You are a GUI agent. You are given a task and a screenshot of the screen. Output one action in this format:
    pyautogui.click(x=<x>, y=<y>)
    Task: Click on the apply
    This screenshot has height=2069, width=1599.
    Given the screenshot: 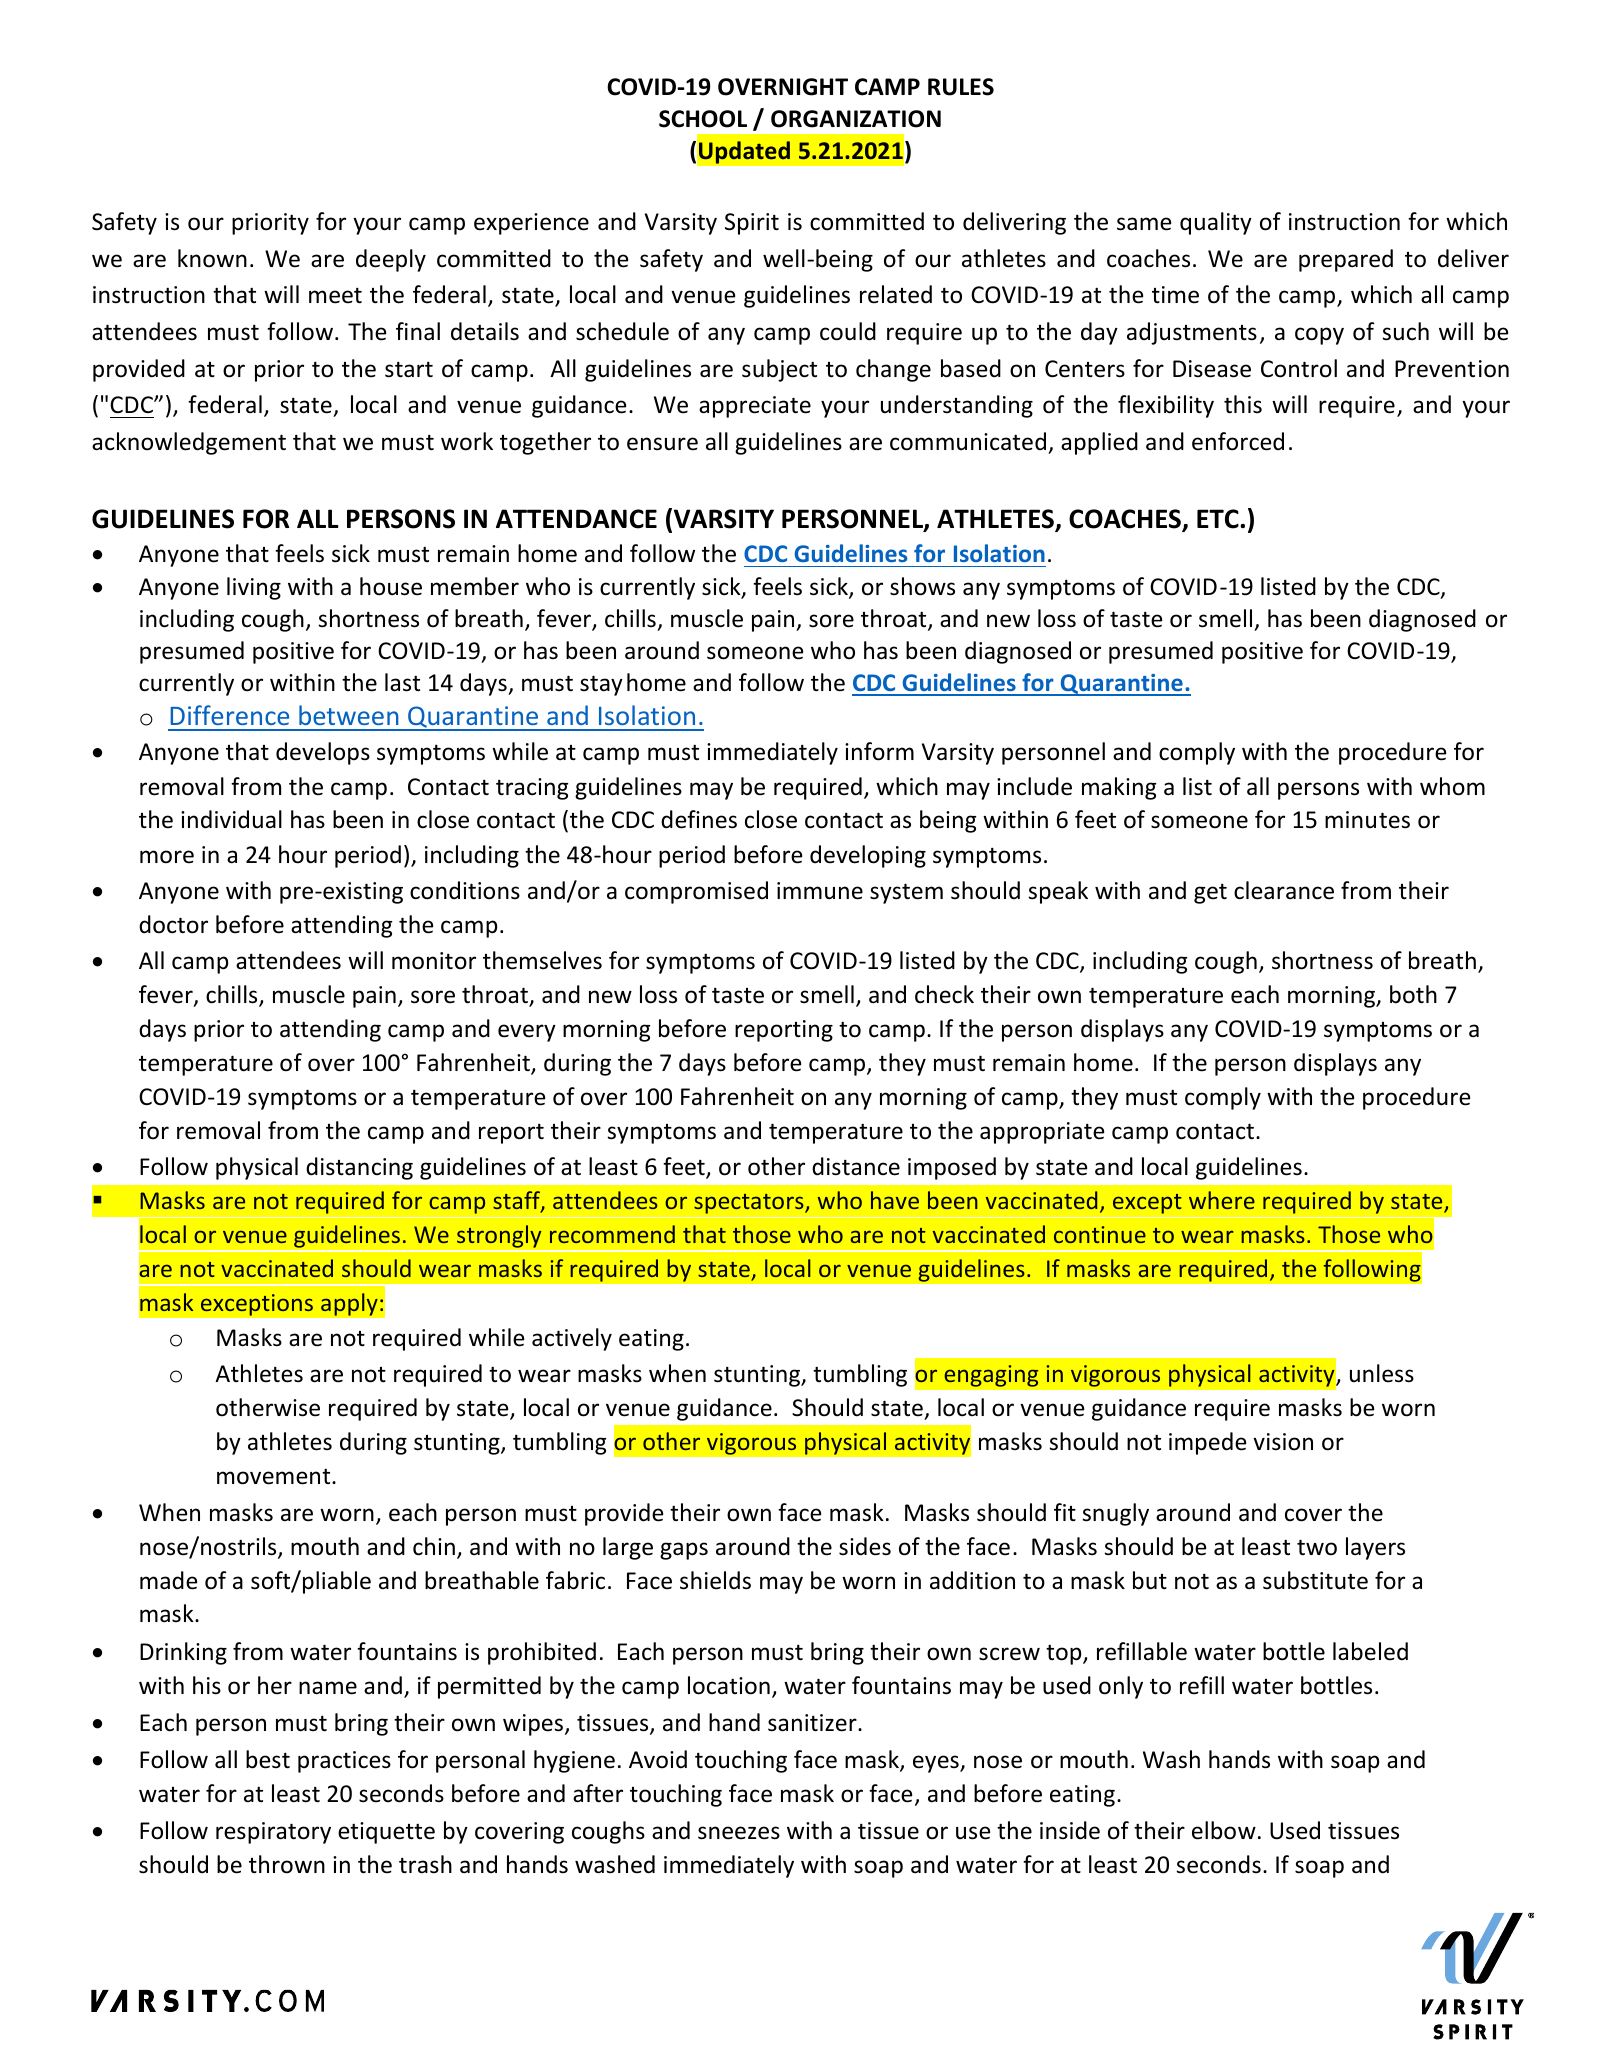 What is the action you would take?
    pyautogui.click(x=349, y=1304)
